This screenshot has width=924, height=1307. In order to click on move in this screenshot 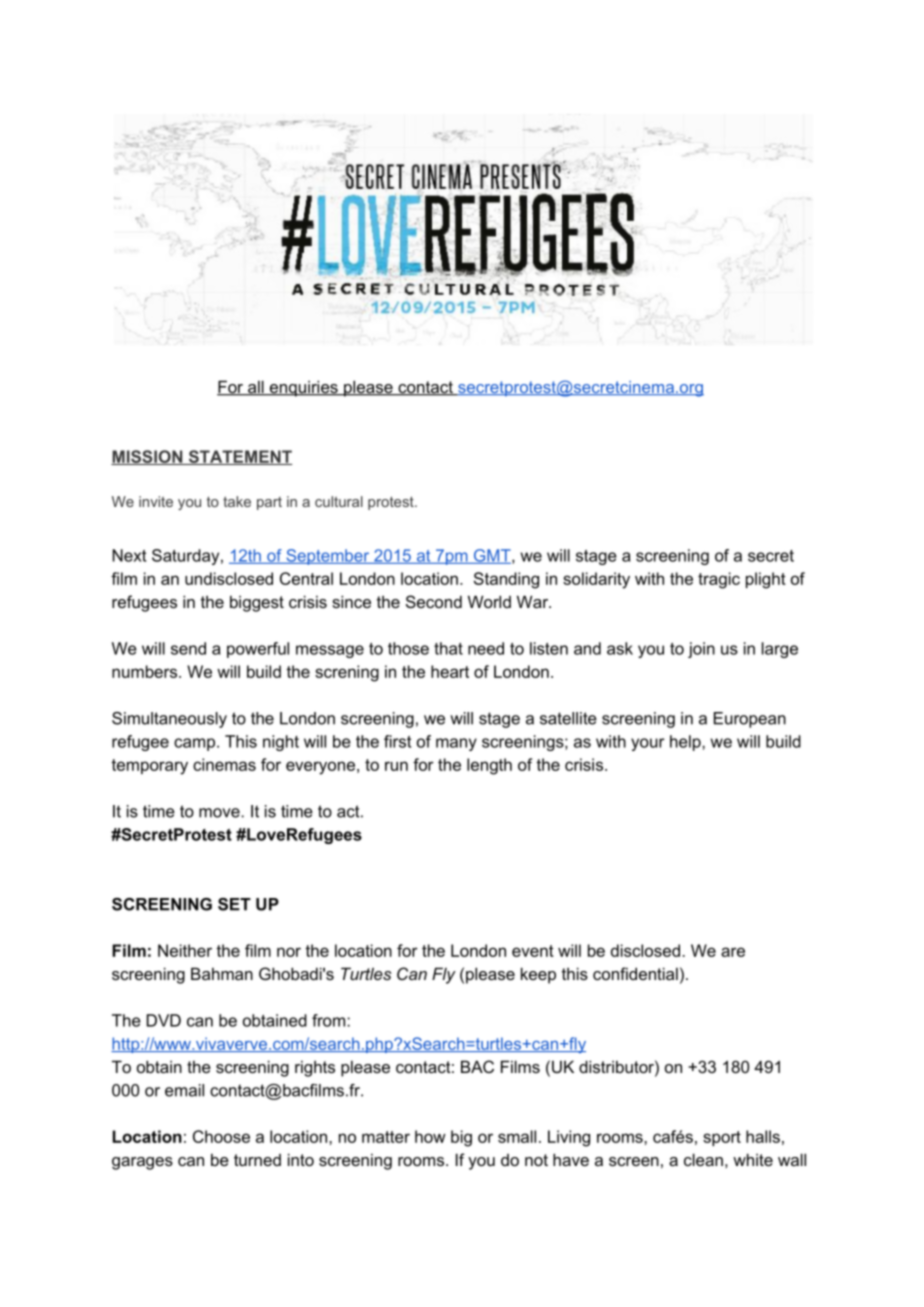, I will do `click(220, 813)`.
